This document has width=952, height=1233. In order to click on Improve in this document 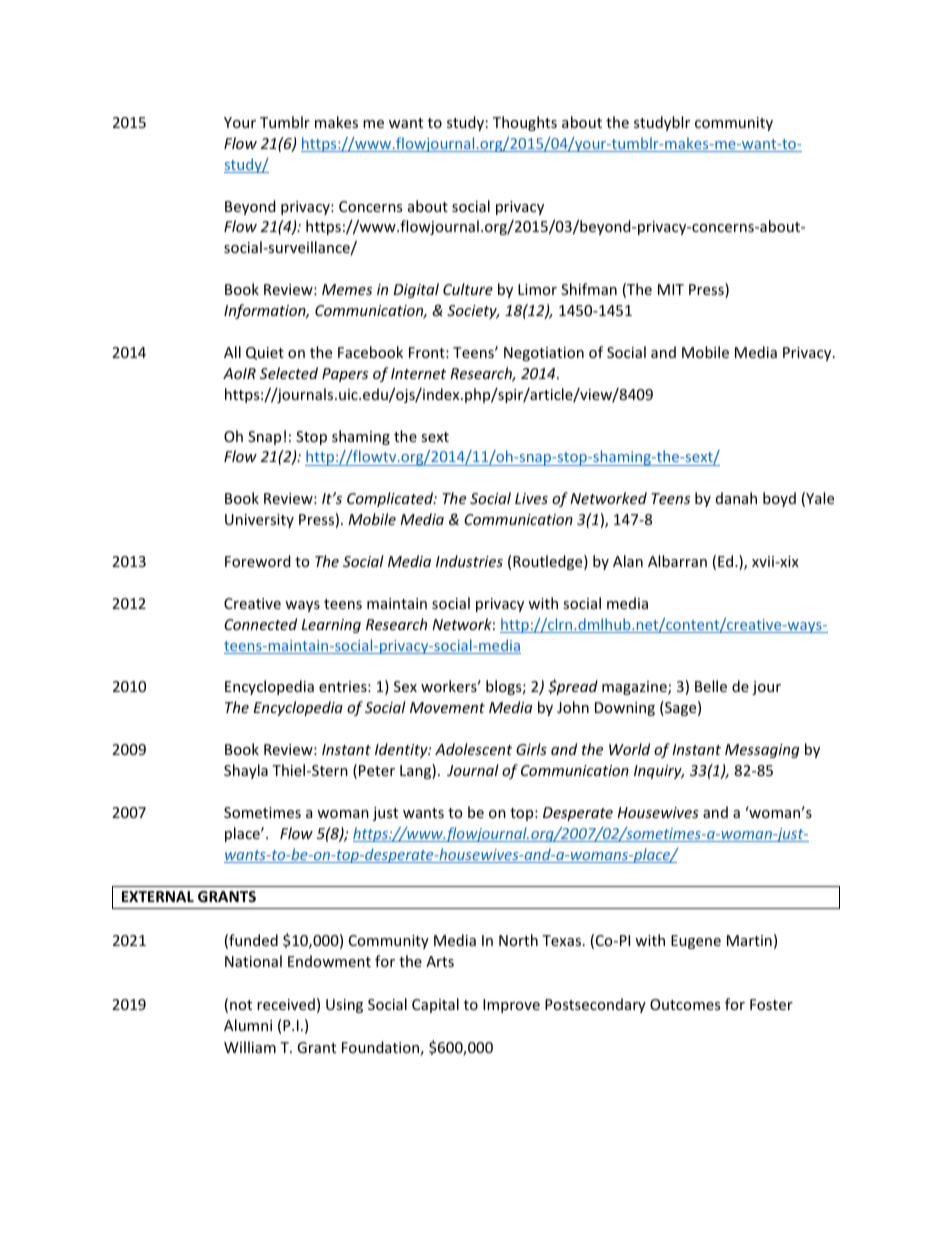, I will do `click(511, 1006)`.
